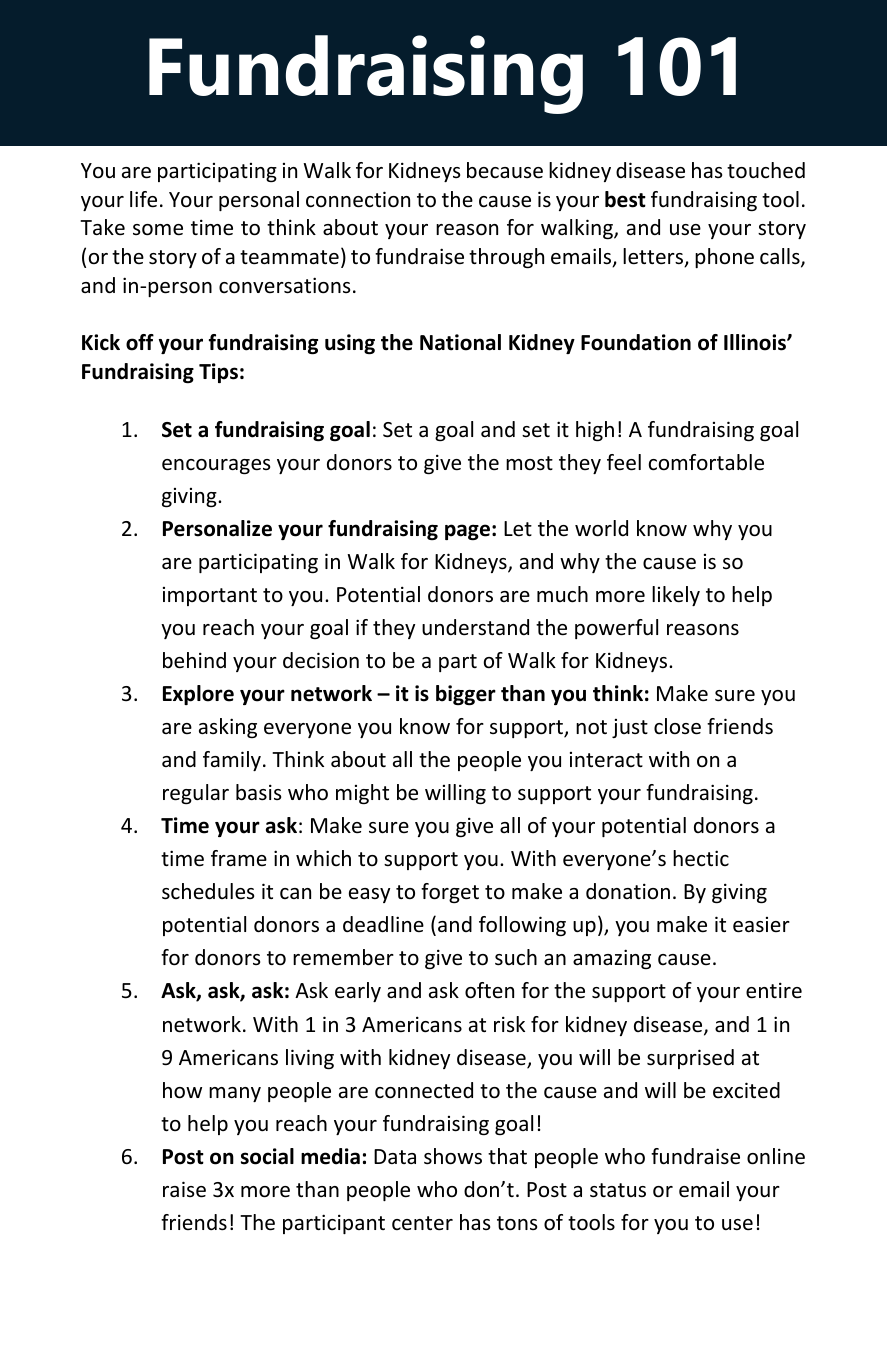 The width and height of the screenshot is (887, 1372). What do you see at coordinates (267, 1156) in the screenshot?
I see `social` at bounding box center [267, 1156].
